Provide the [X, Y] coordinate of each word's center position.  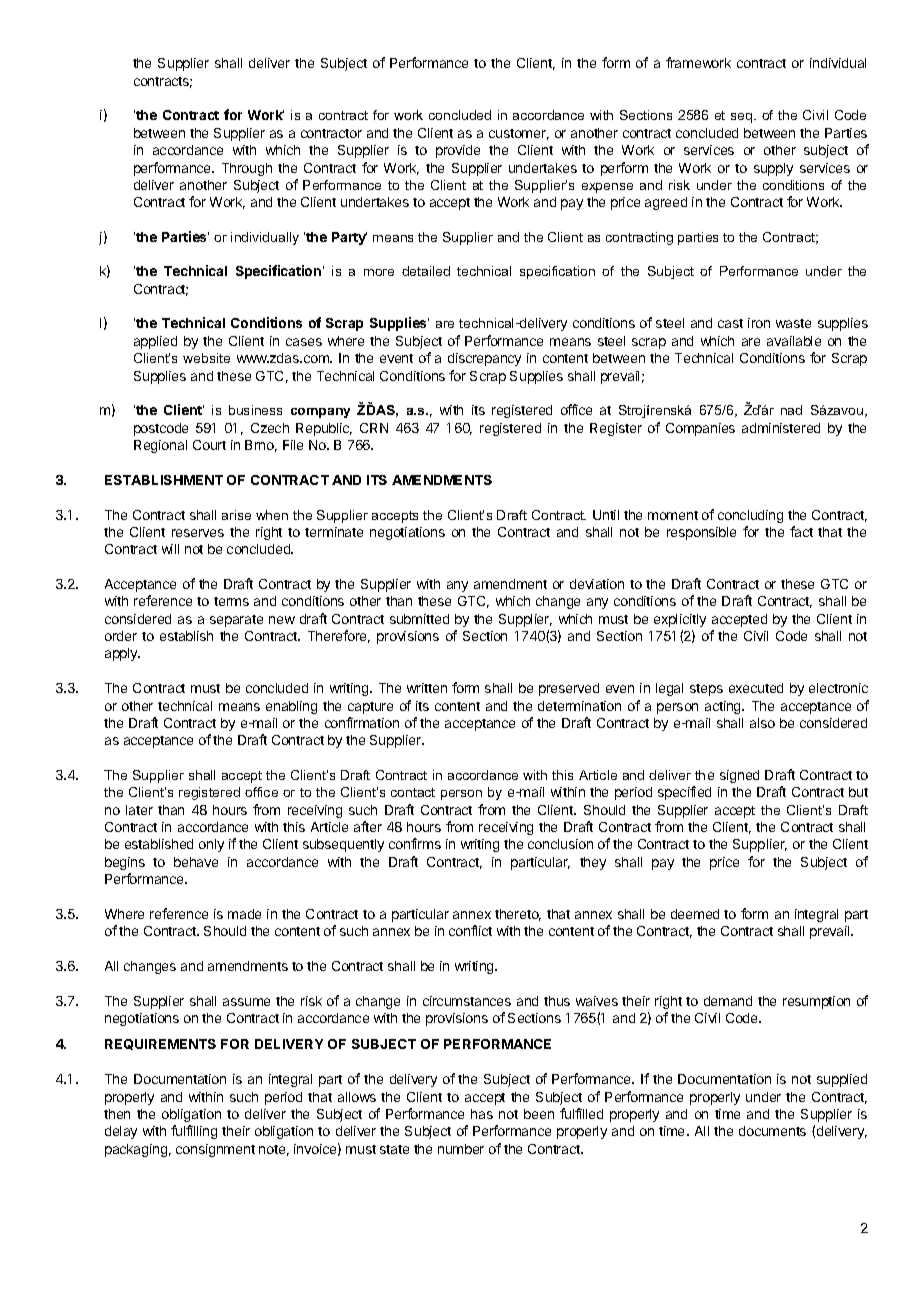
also [762, 723]
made [244, 914]
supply [773, 169]
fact [801, 531]
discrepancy [484, 359]
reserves [198, 533]
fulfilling [194, 1132]
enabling [291, 707]
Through [247, 169]
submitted [419, 619]
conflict [470, 930]
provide [458, 151]
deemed [695, 914]
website [206, 358]
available [794, 341]
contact [413, 792]
